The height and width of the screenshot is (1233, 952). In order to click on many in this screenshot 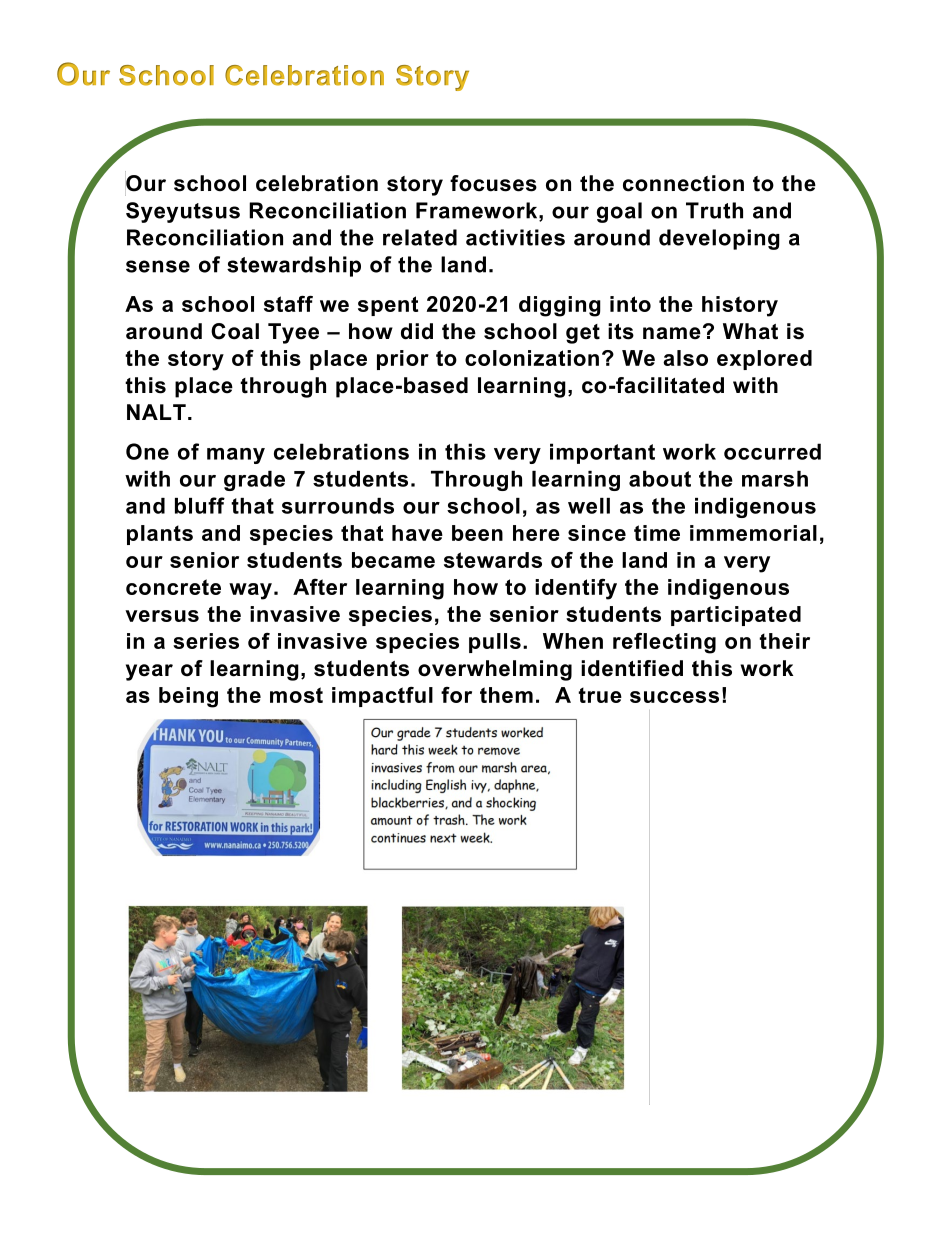, I will do `click(236, 456)`.
